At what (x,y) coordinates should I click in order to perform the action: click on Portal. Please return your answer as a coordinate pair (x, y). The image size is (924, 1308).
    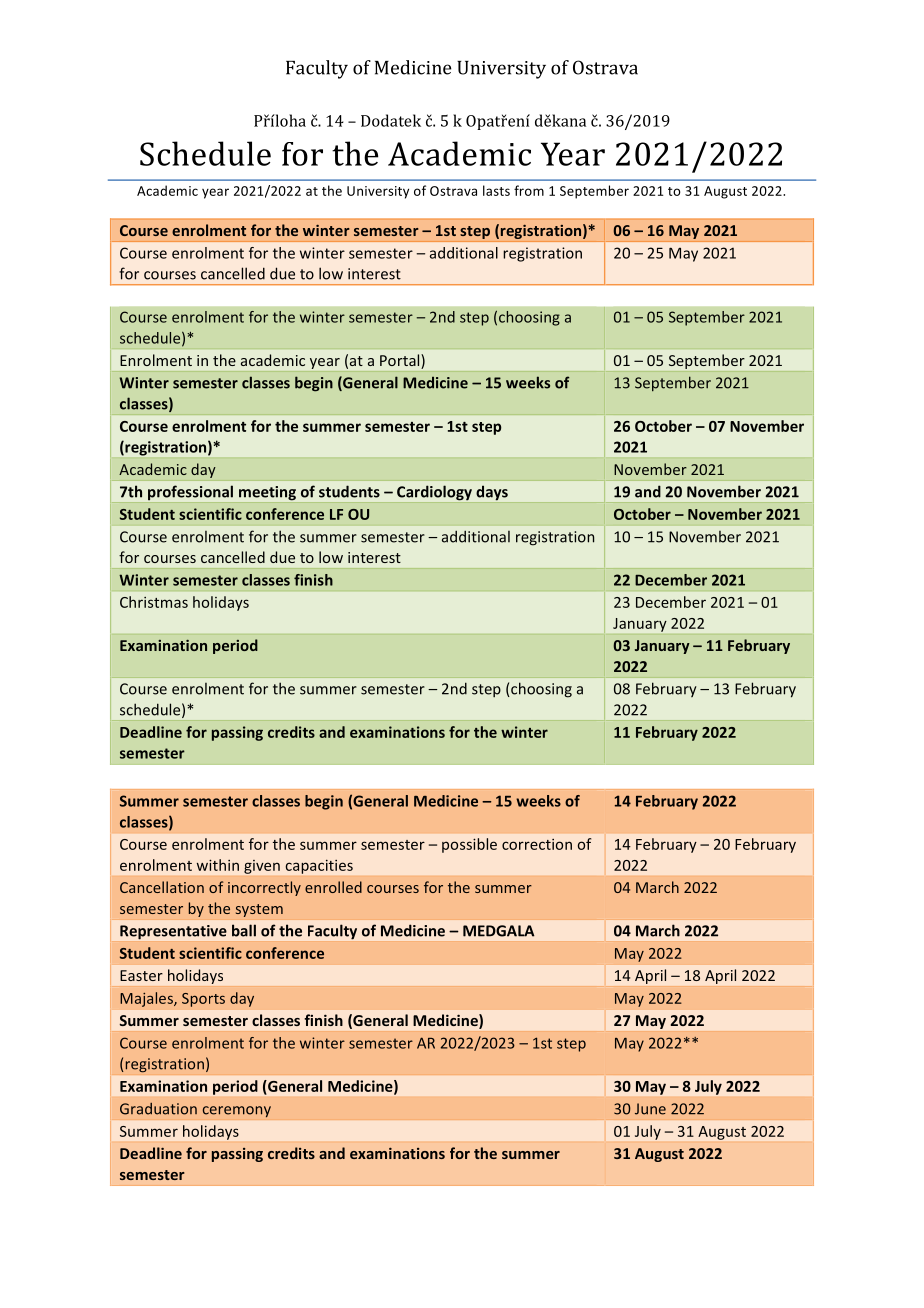
    Looking at the image, I should click on (401, 361).
